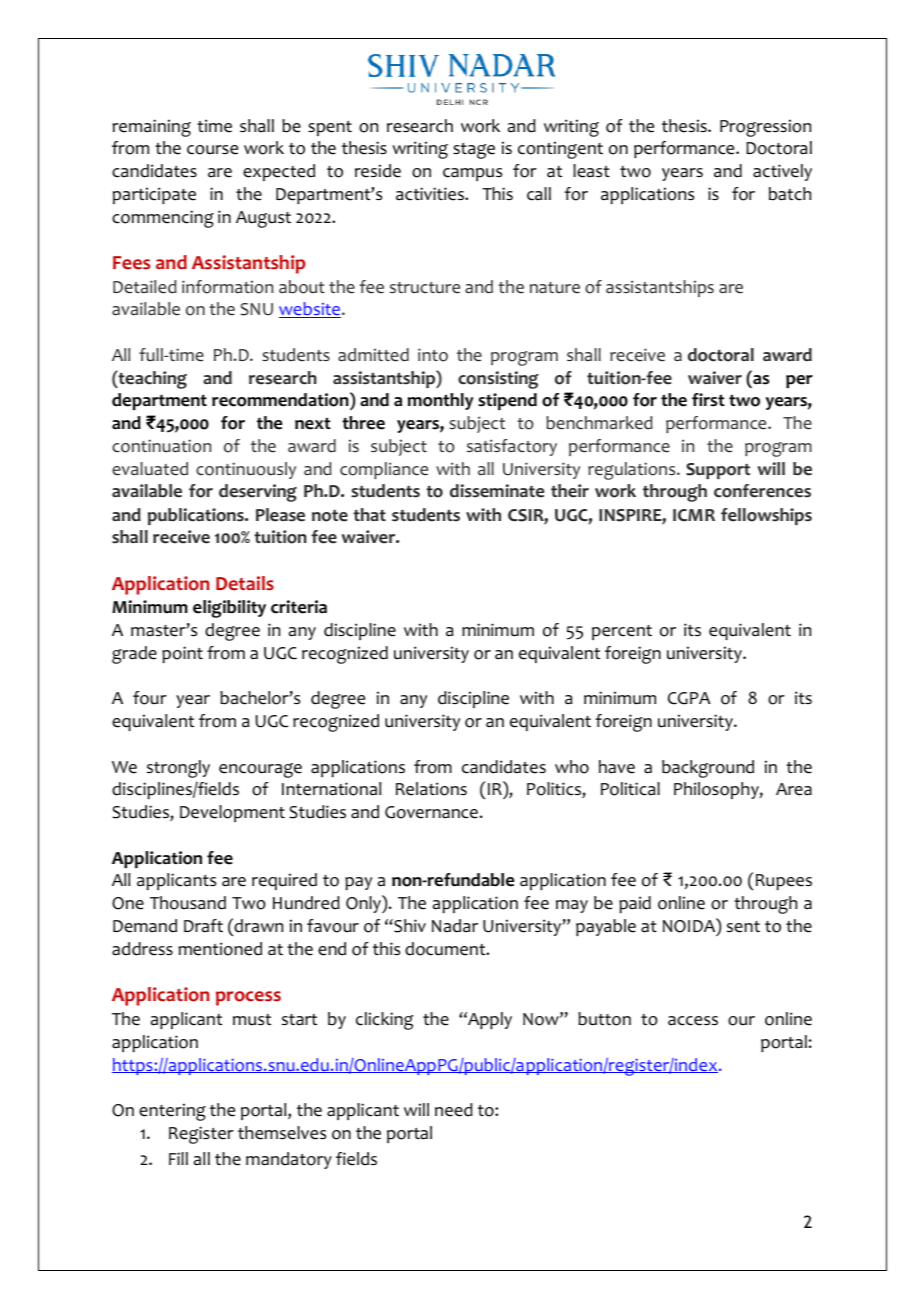  What do you see at coordinates (431, 789) in the screenshot?
I see `Relations` at bounding box center [431, 789].
